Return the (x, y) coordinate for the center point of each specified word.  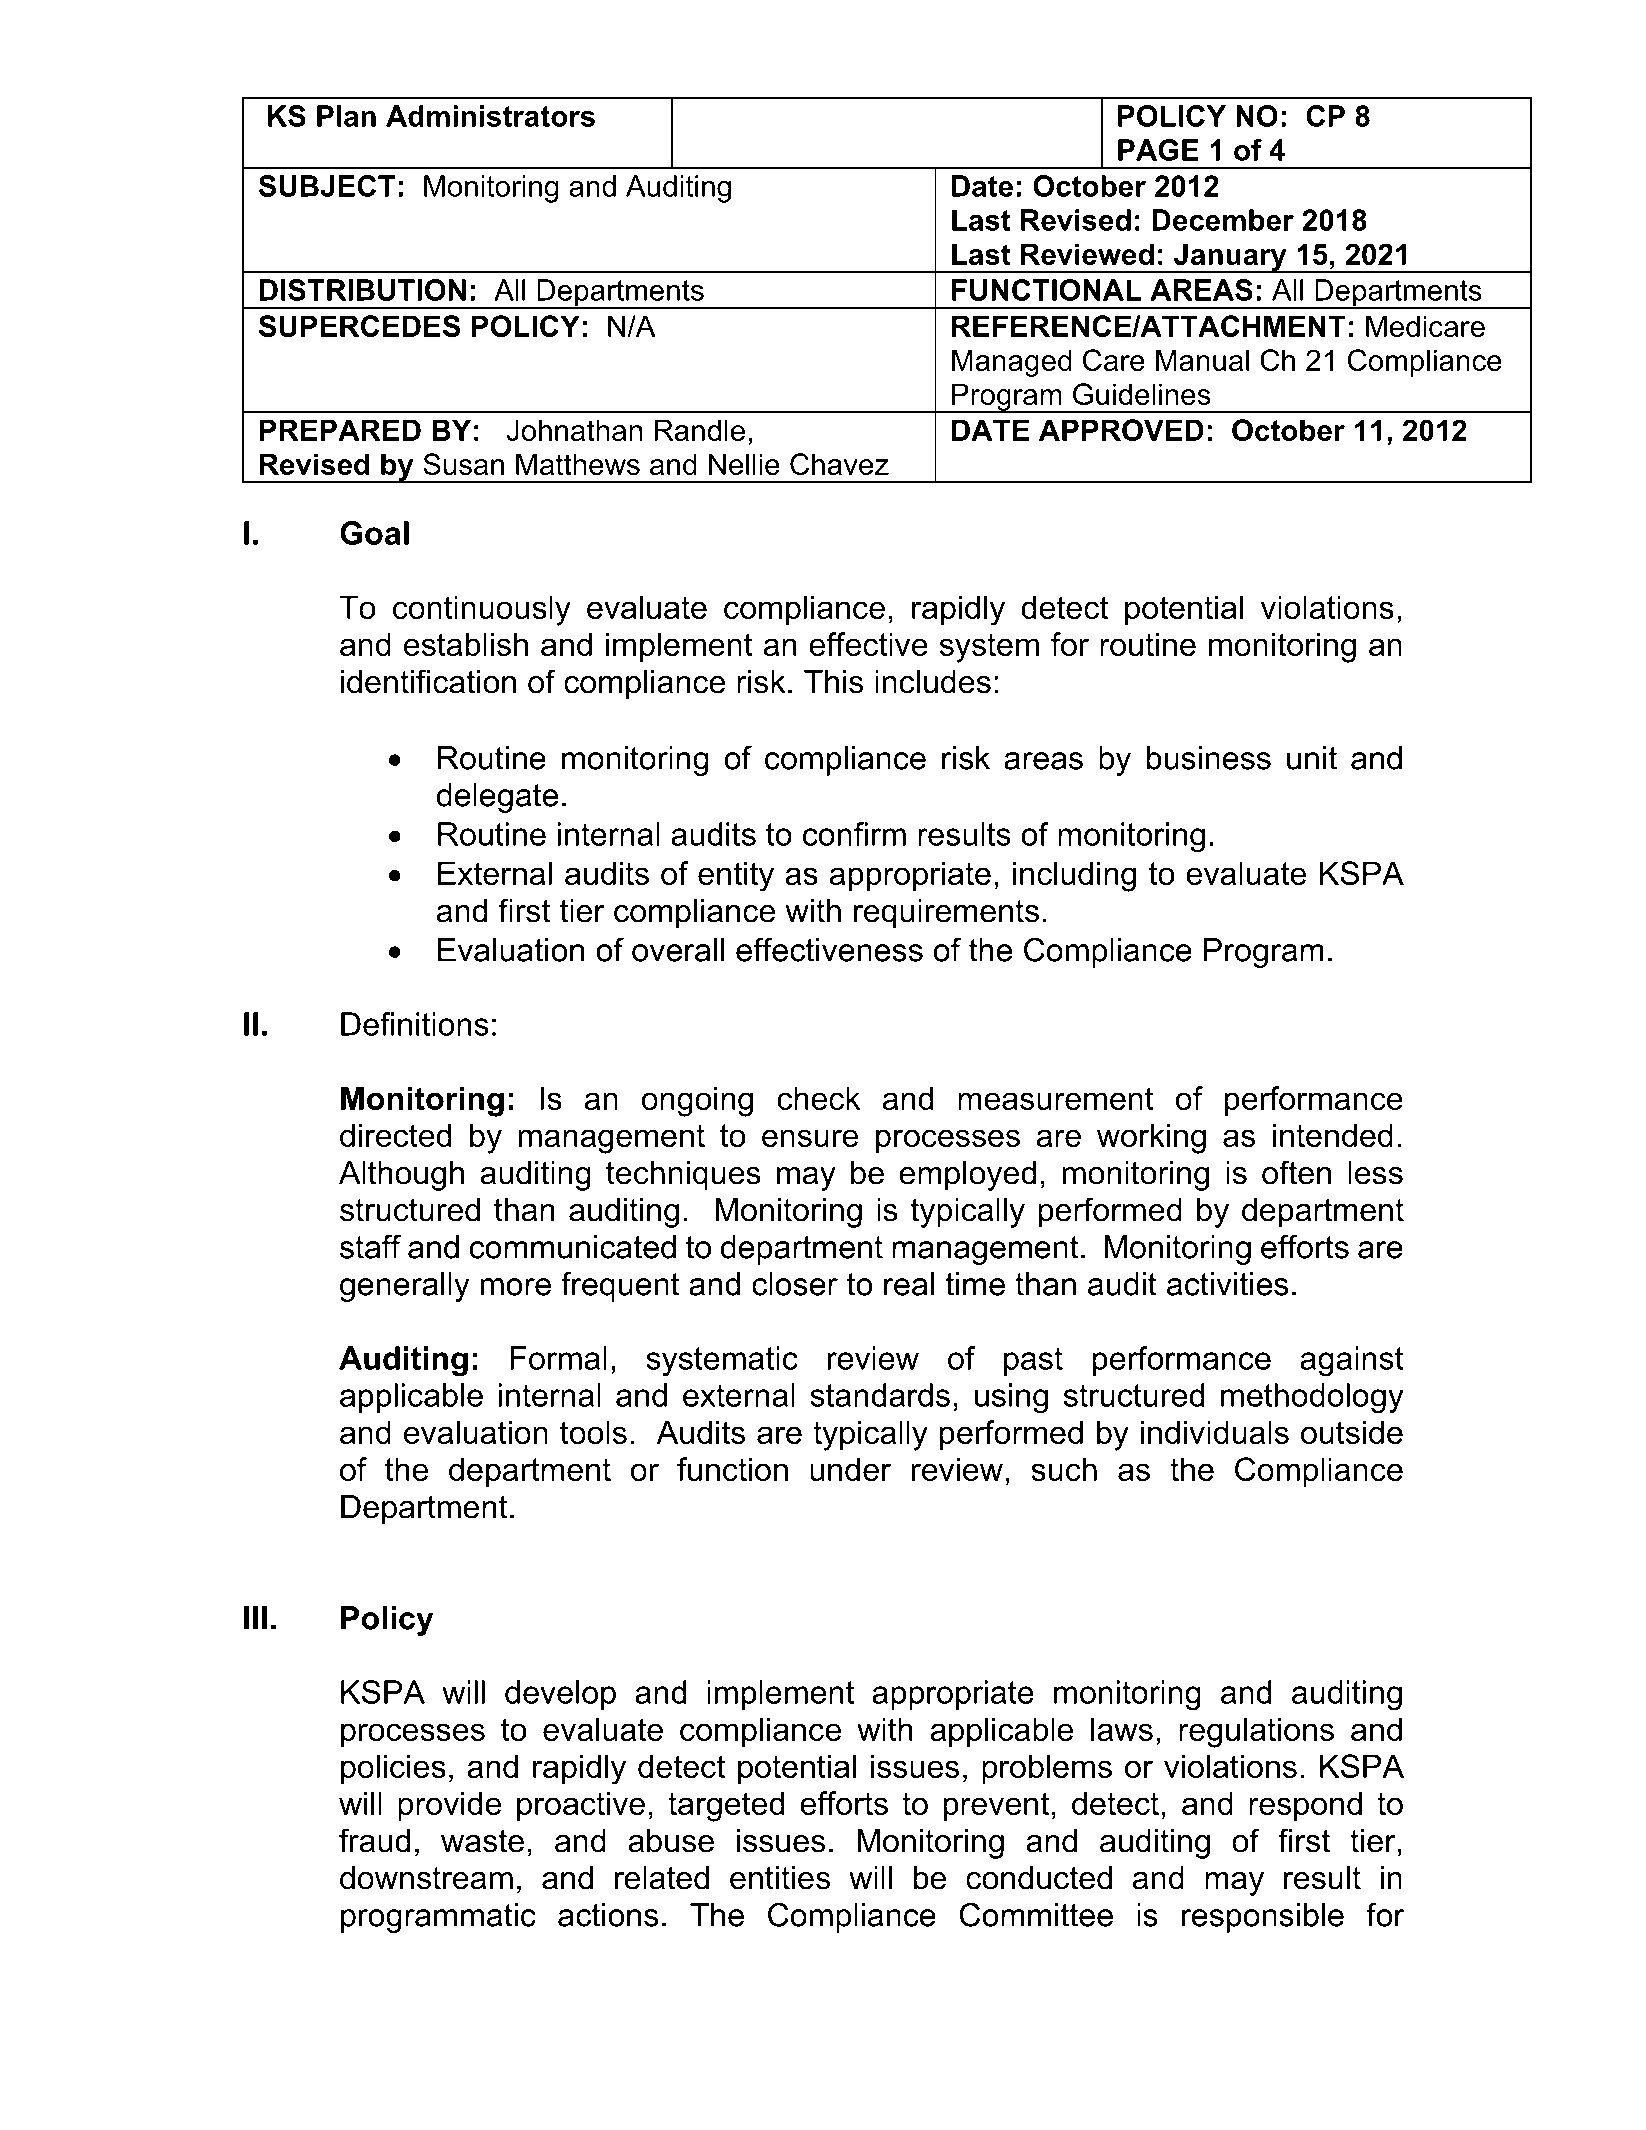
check (819, 1098)
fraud (374, 1840)
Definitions (415, 1024)
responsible (1263, 1918)
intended (1333, 1135)
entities (780, 1878)
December (1223, 220)
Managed (1012, 363)
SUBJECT (327, 186)
